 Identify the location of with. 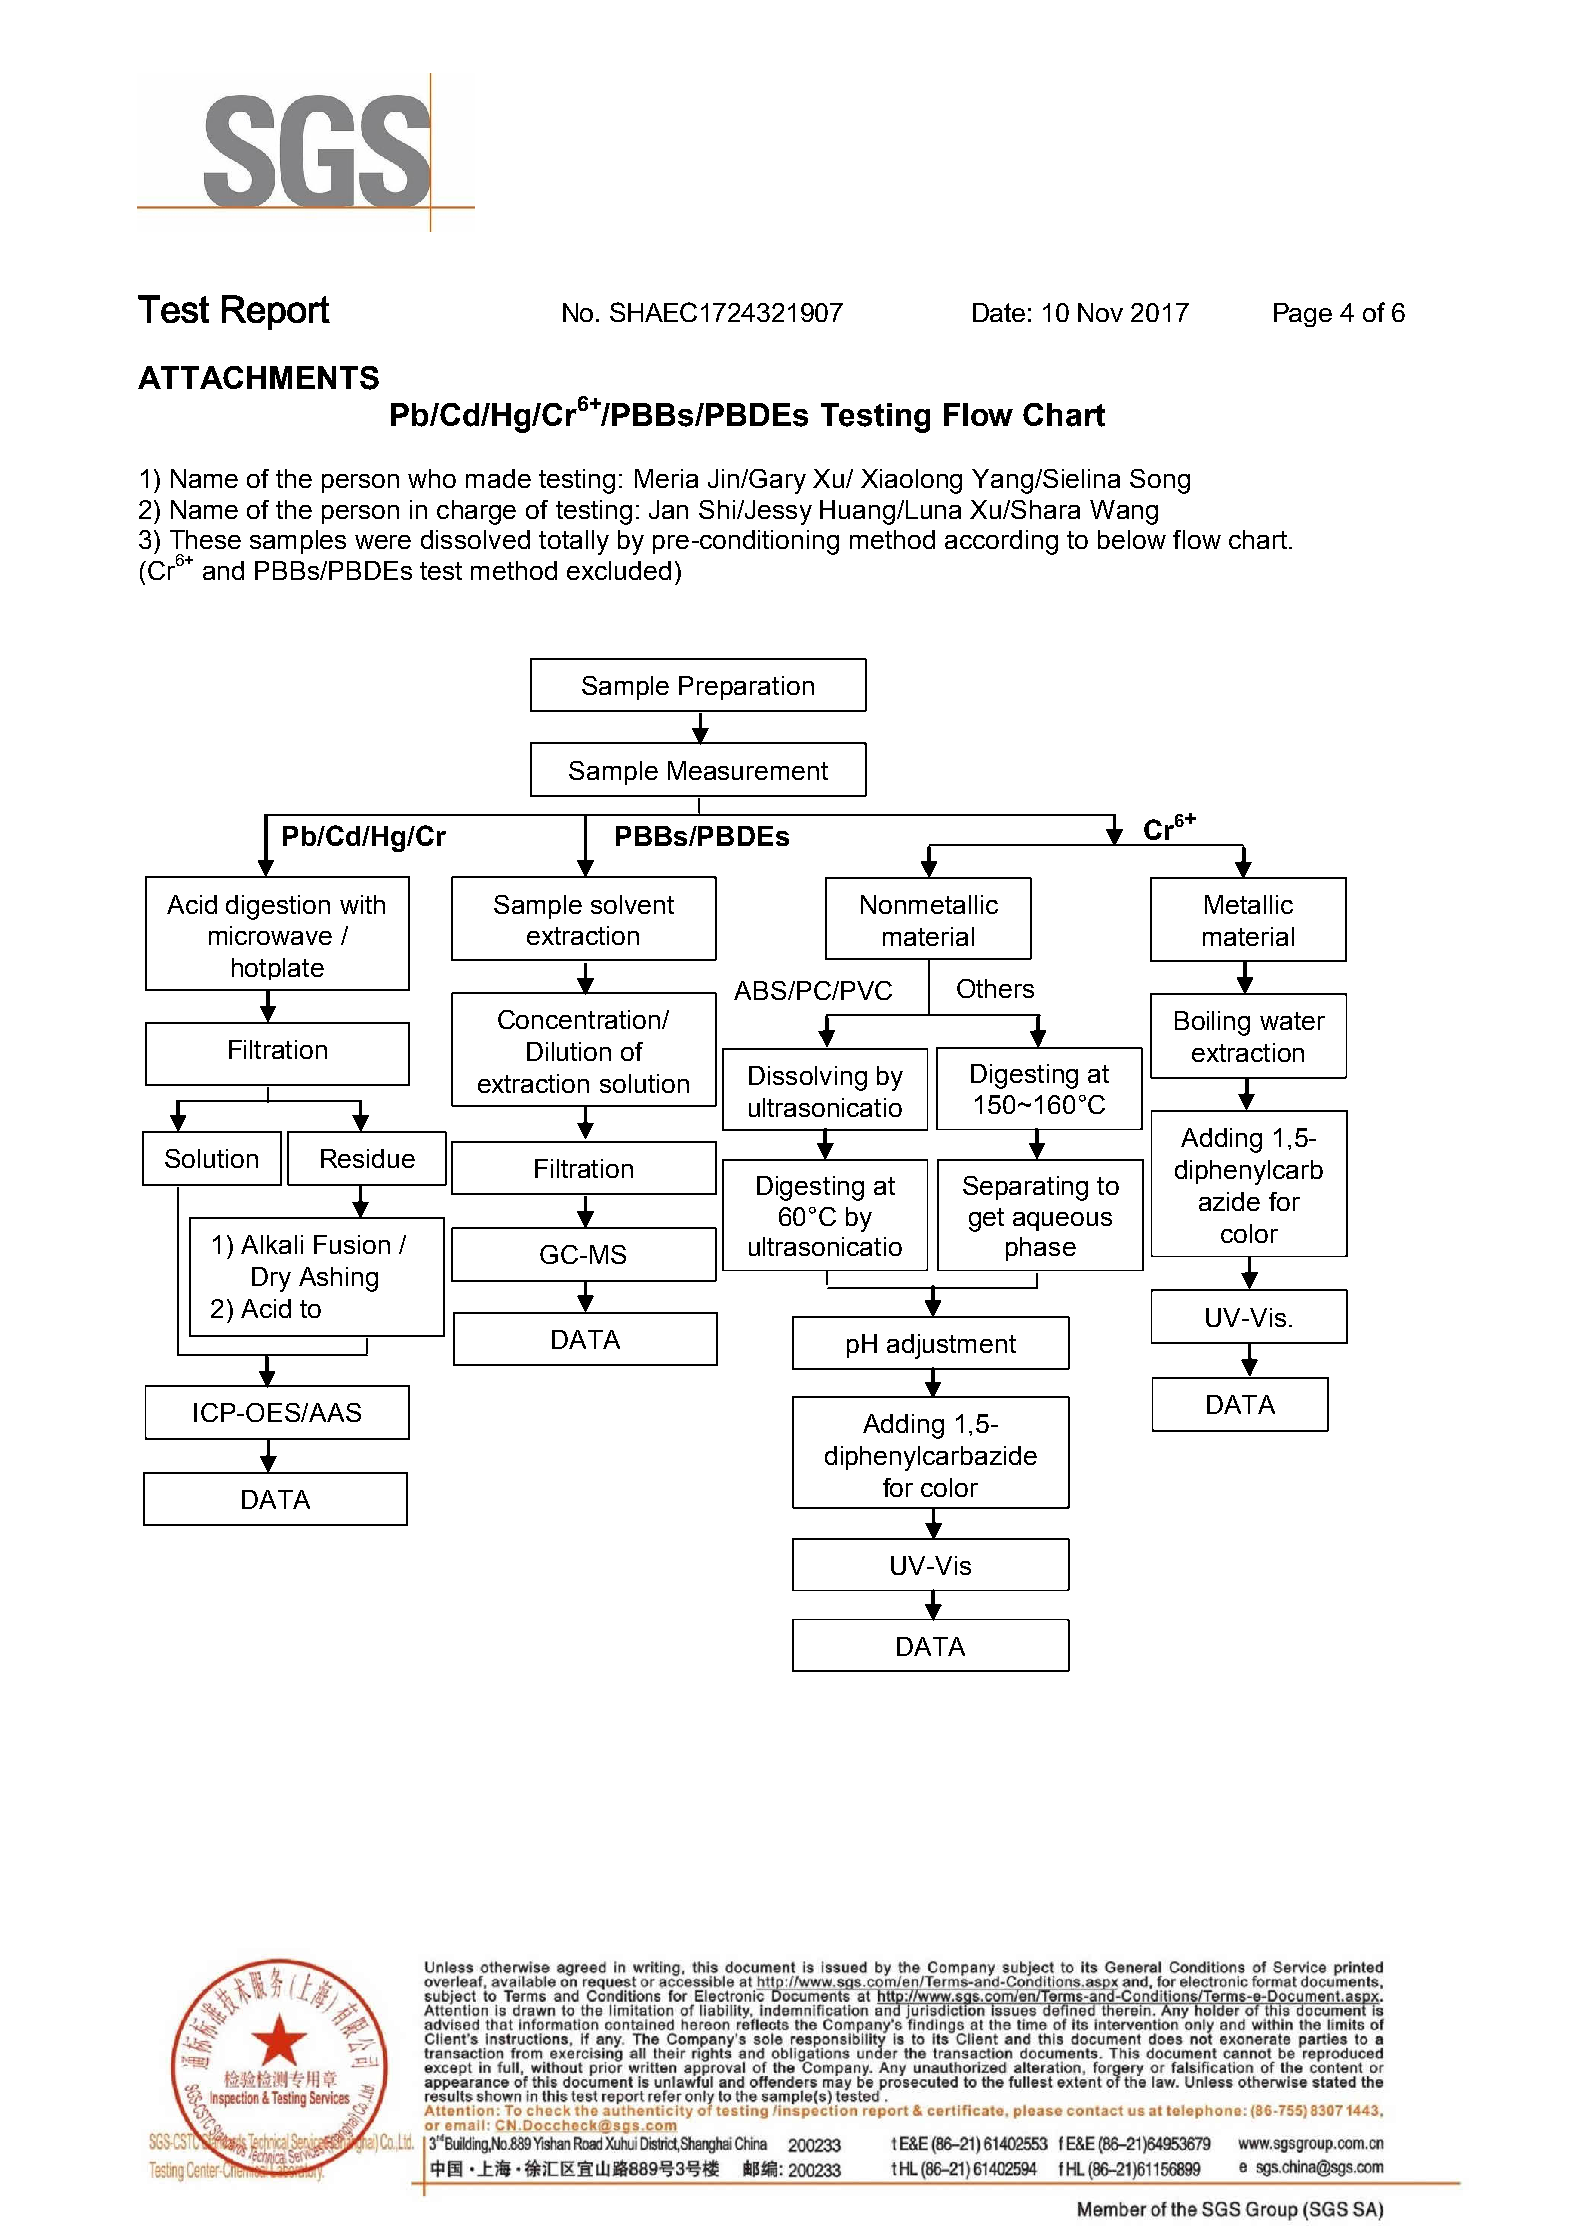
(362, 904).
